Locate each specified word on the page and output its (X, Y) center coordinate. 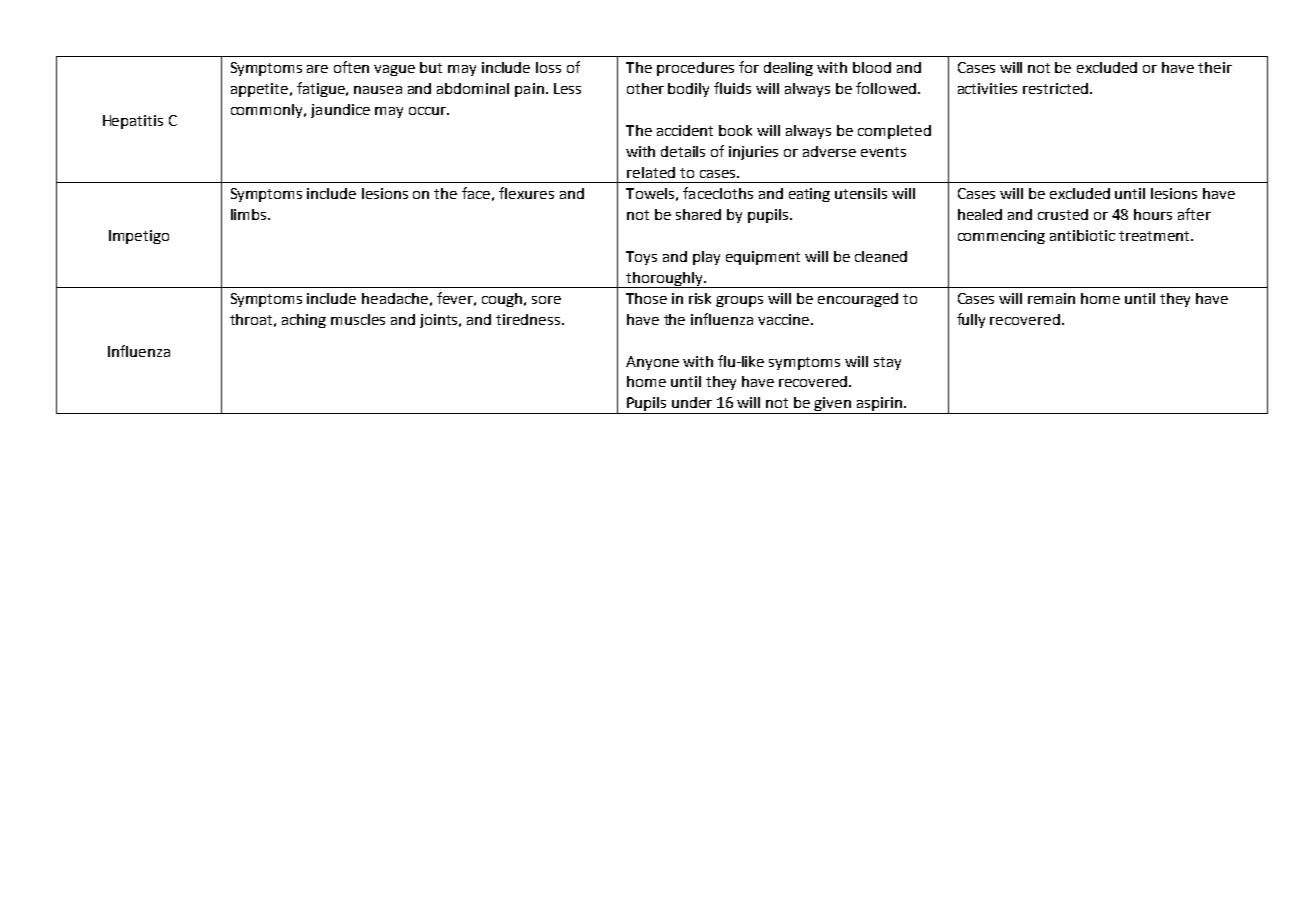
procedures (695, 69)
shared (698, 214)
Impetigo (139, 237)
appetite (259, 90)
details (683, 151)
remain (1051, 298)
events (883, 152)
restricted (1057, 88)
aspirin (879, 405)
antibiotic (1082, 235)
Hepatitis (133, 122)
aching (304, 321)
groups (739, 301)
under (692, 402)
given (833, 405)
